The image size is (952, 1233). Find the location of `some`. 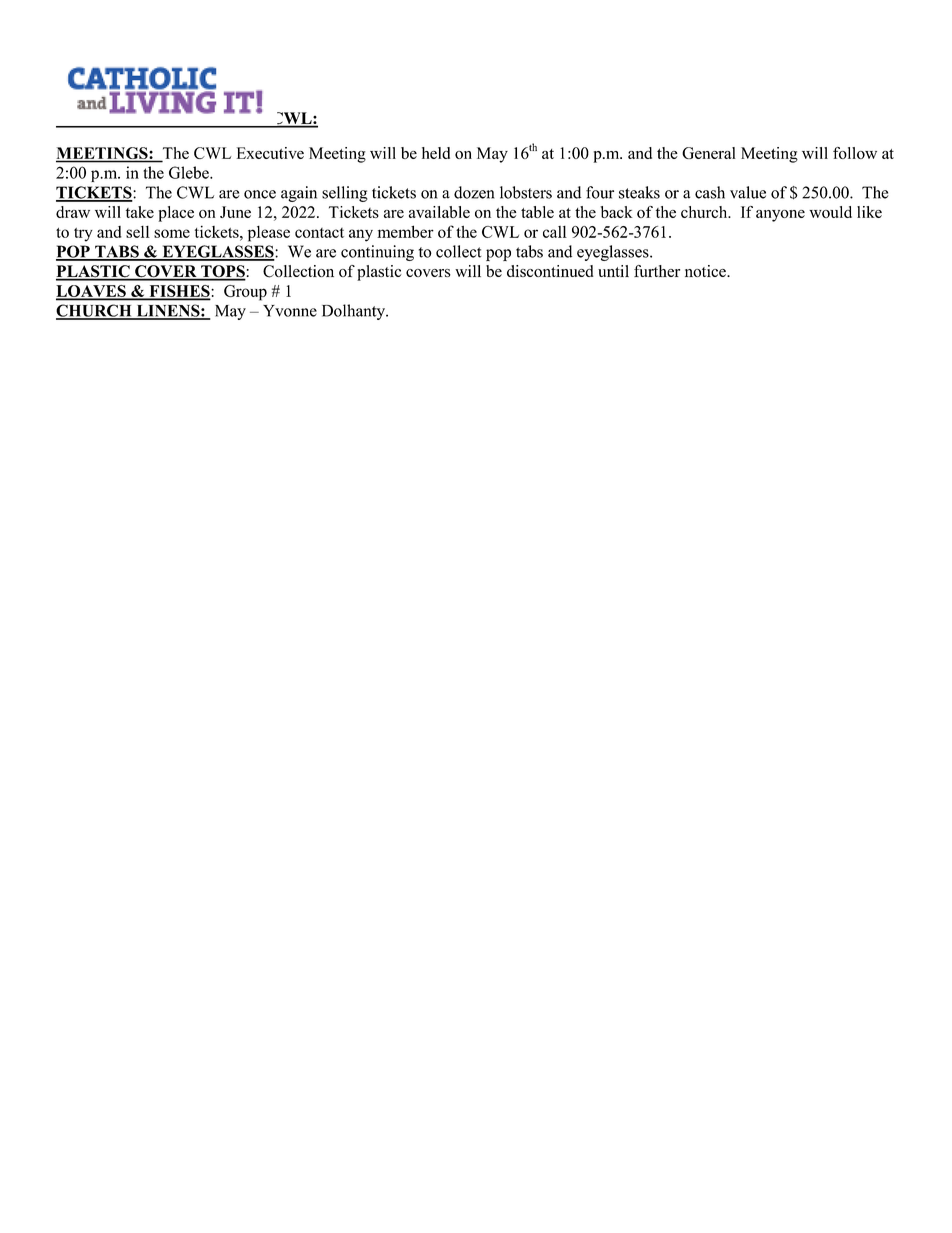

some is located at coordinates (172, 233).
